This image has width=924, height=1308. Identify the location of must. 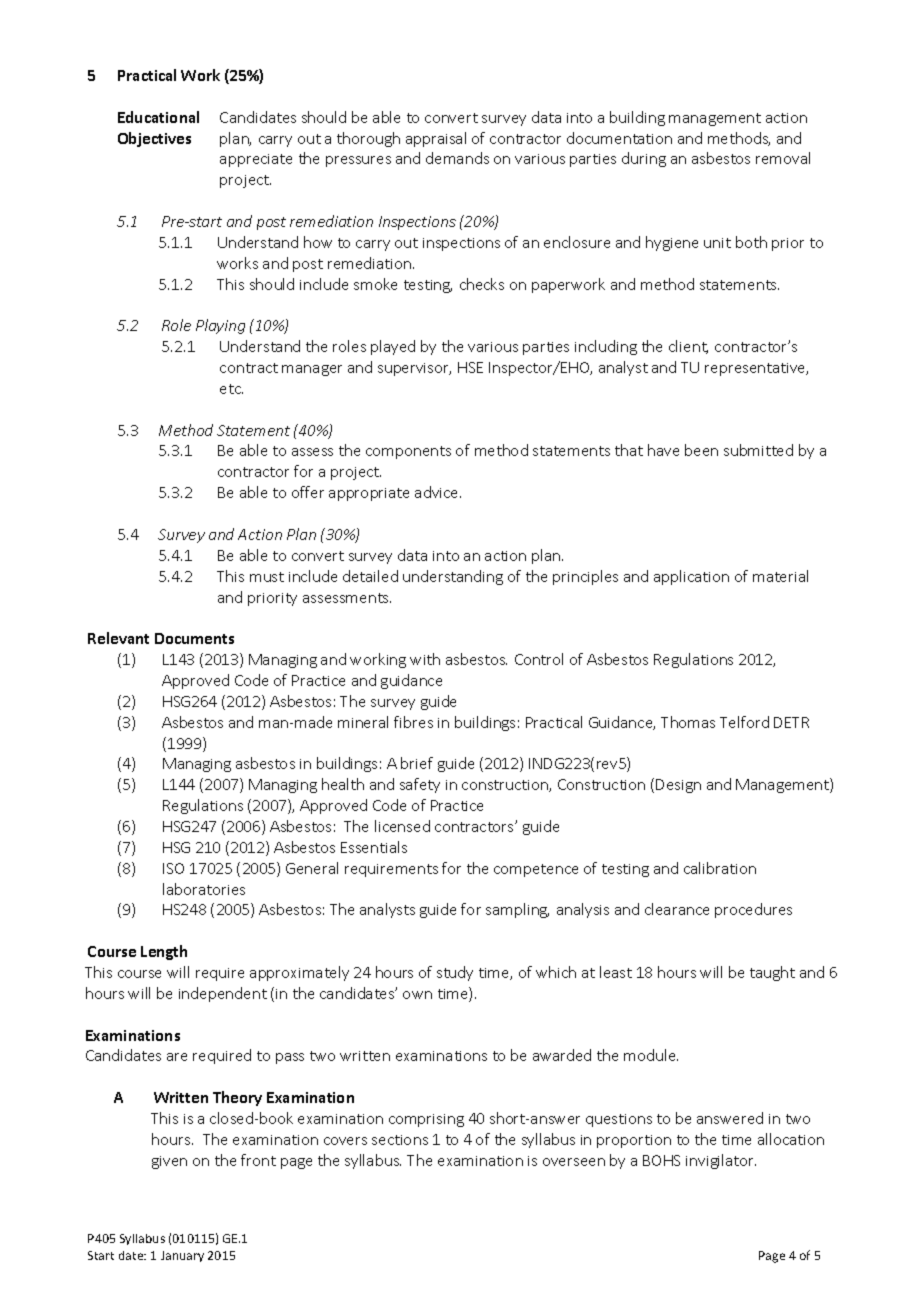
(267, 577).
